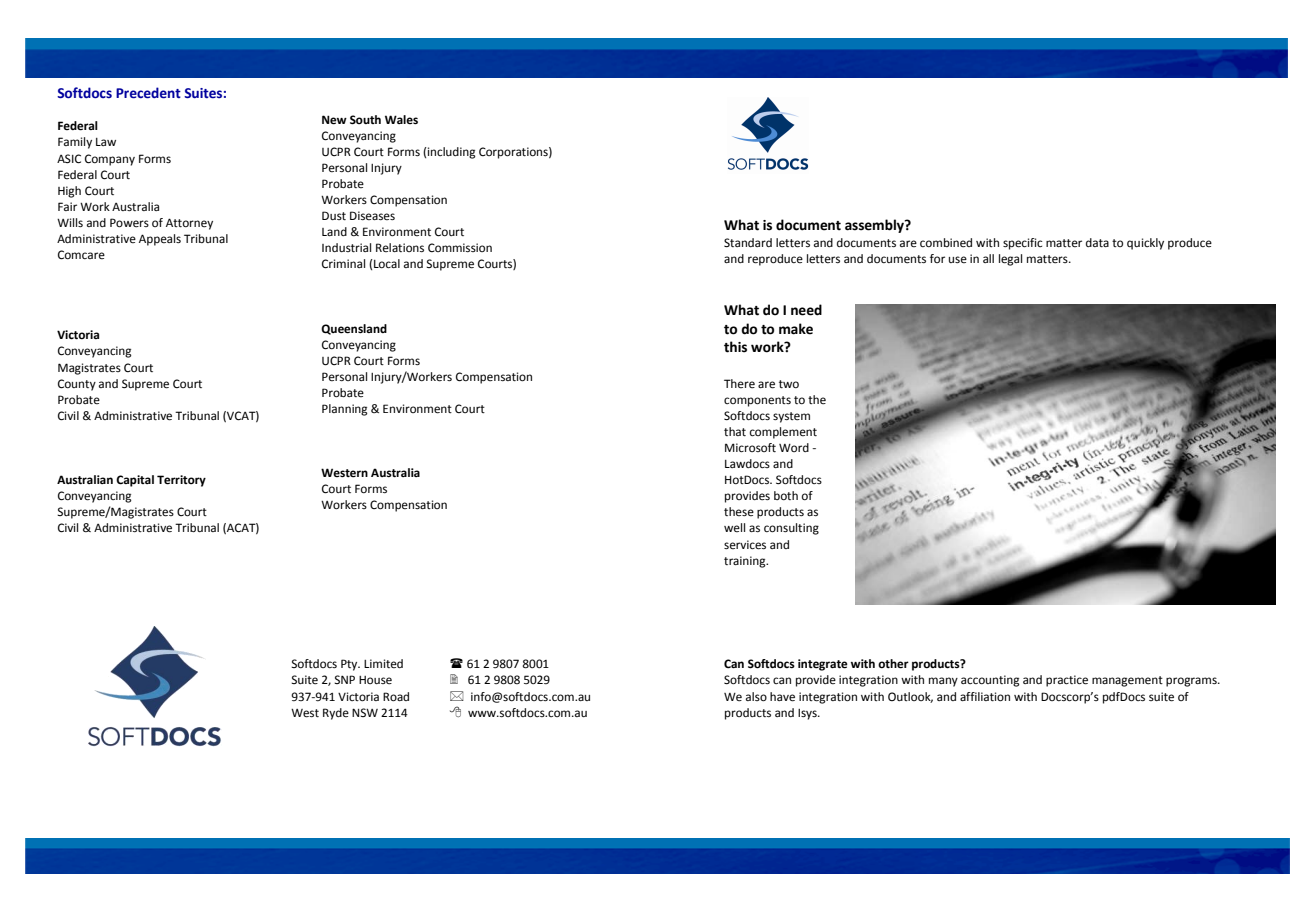  What do you see at coordinates (739, 384) in the screenshot?
I see `There` at bounding box center [739, 384].
